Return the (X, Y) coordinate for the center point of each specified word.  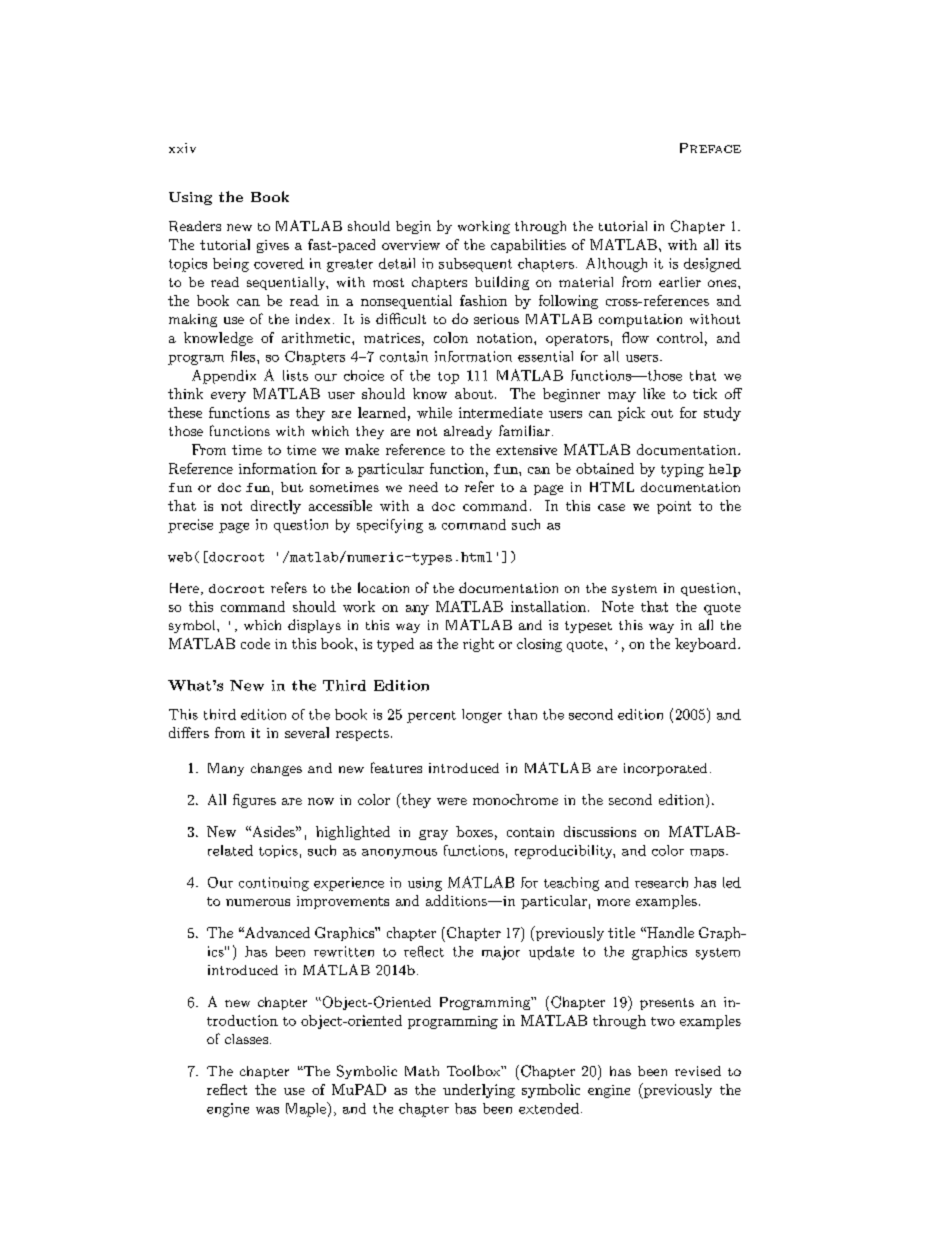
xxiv (182, 148)
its (733, 245)
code (255, 643)
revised (698, 1071)
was (267, 1110)
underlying (479, 1091)
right (478, 645)
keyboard (707, 645)
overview (411, 245)
